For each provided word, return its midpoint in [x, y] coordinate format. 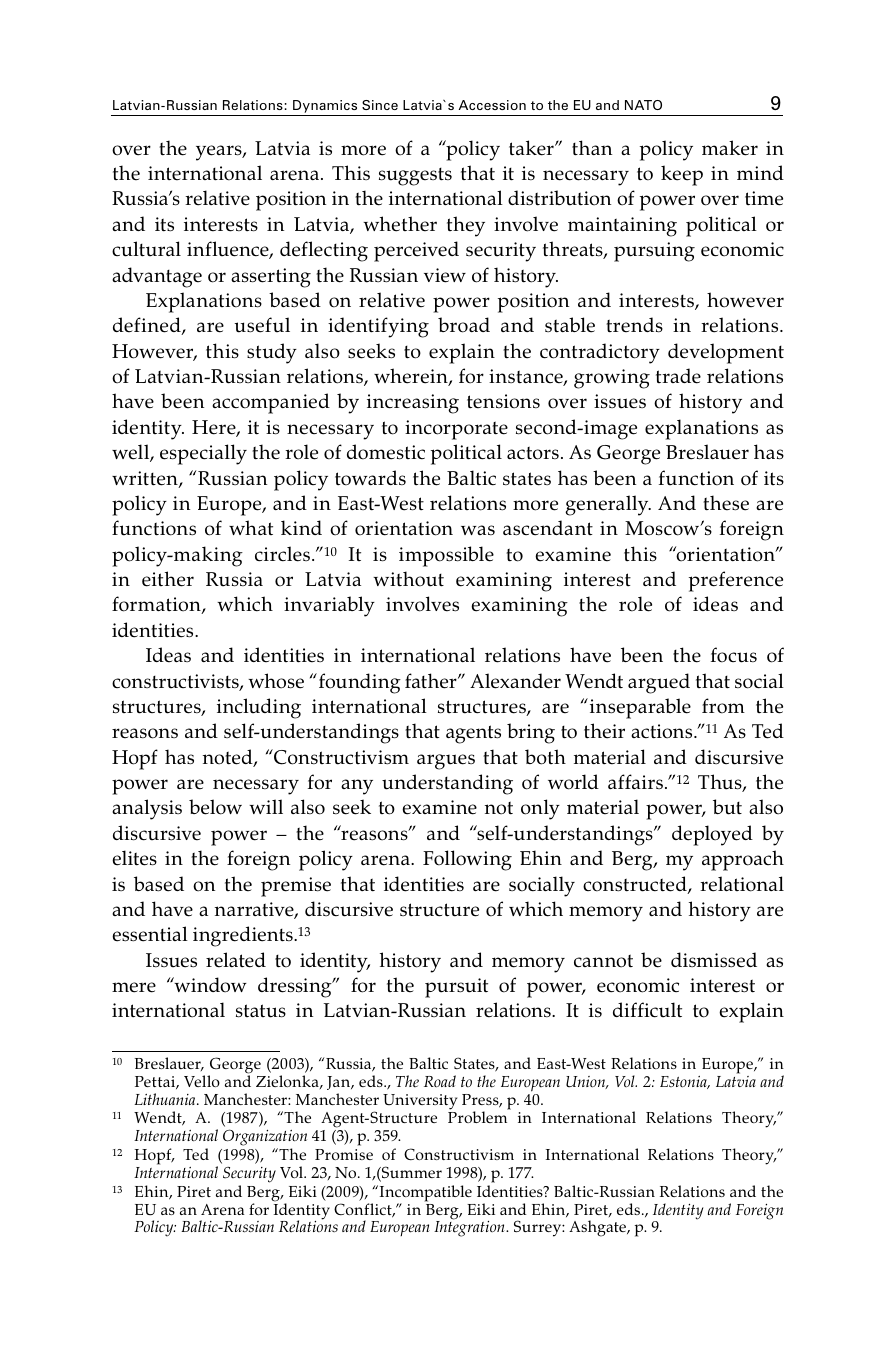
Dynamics [325, 106]
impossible [446, 556]
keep [682, 175]
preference [736, 581]
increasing [413, 404]
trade [678, 376]
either [168, 579]
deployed [712, 835]
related [236, 960]
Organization [265, 1137]
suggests [415, 177]
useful [262, 325]
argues [446, 762]
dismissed [714, 960]
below [215, 807]
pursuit [456, 988]
